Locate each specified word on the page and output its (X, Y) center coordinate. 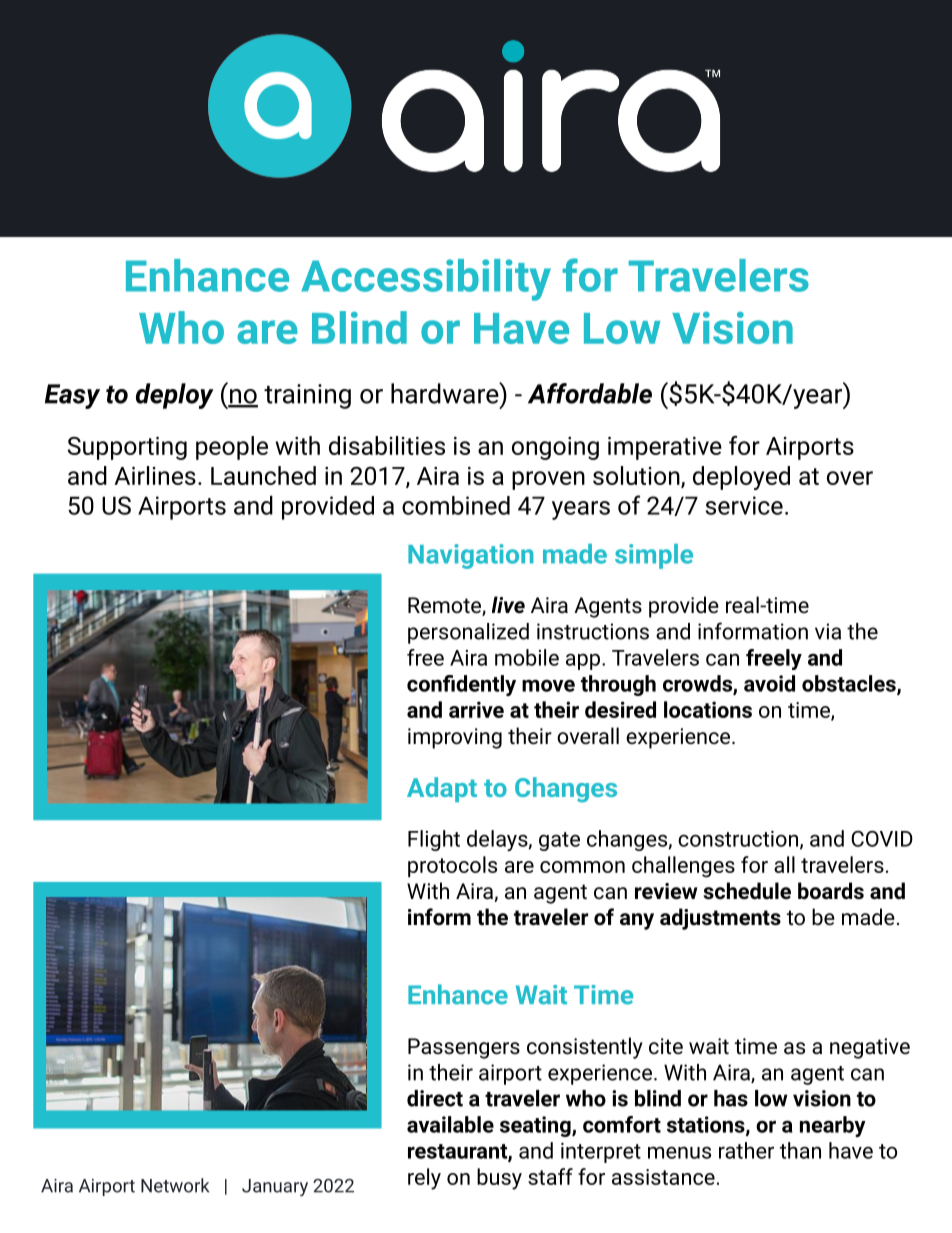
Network (175, 1185)
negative (870, 1048)
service (744, 505)
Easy (72, 396)
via (828, 631)
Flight (434, 840)
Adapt (442, 789)
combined (456, 505)
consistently (585, 1048)
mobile (527, 657)
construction (738, 839)
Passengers (464, 1048)
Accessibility (426, 280)
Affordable (590, 393)
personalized (468, 633)
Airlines (155, 475)
